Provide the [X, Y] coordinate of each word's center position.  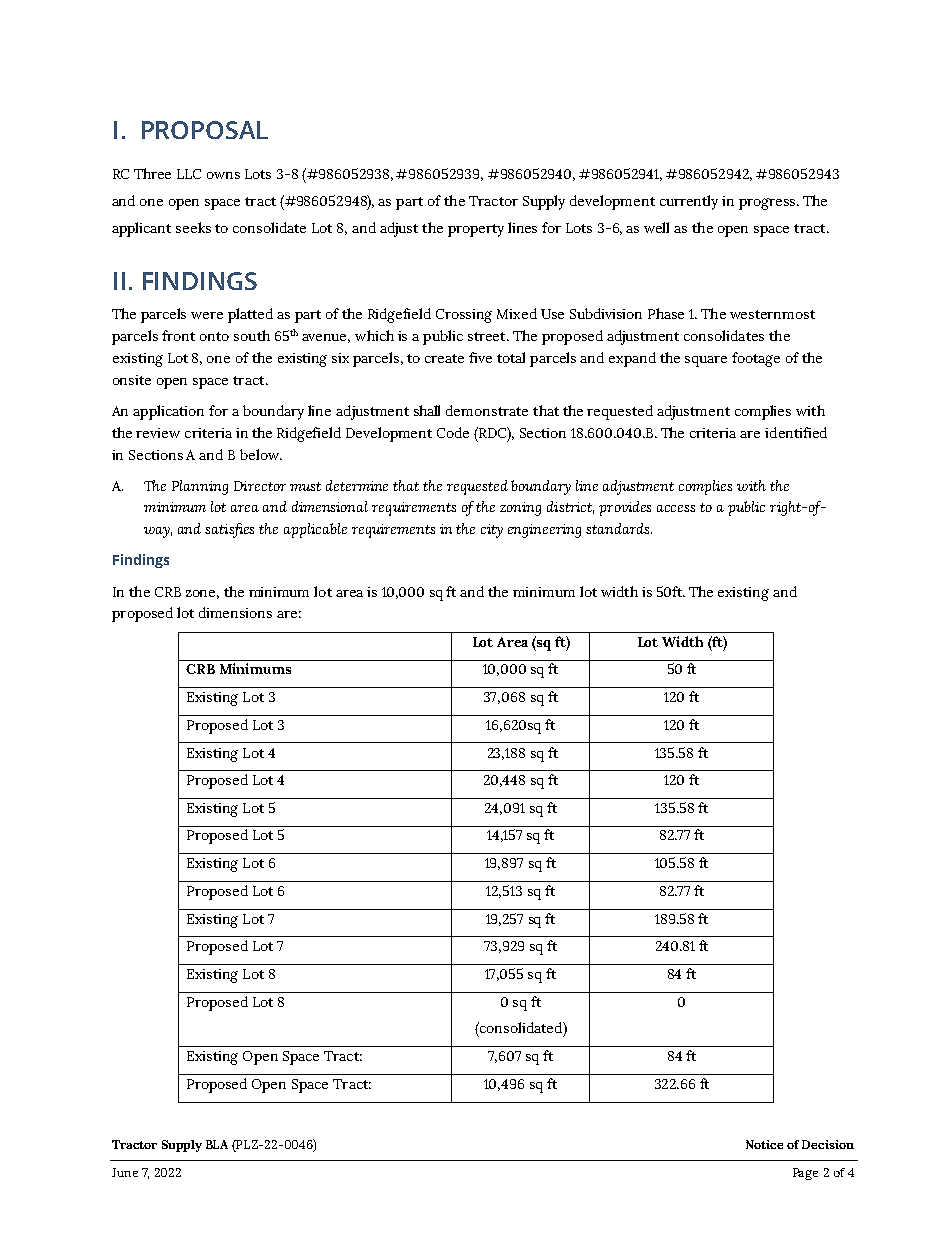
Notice [764, 1144]
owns [223, 175]
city [492, 531]
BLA [217, 1144]
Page [805, 1174]
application [168, 412]
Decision [828, 1144]
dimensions [235, 612]
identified [796, 432]
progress [768, 204]
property [476, 230]
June [125, 1172]
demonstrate [487, 410]
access [676, 508]
